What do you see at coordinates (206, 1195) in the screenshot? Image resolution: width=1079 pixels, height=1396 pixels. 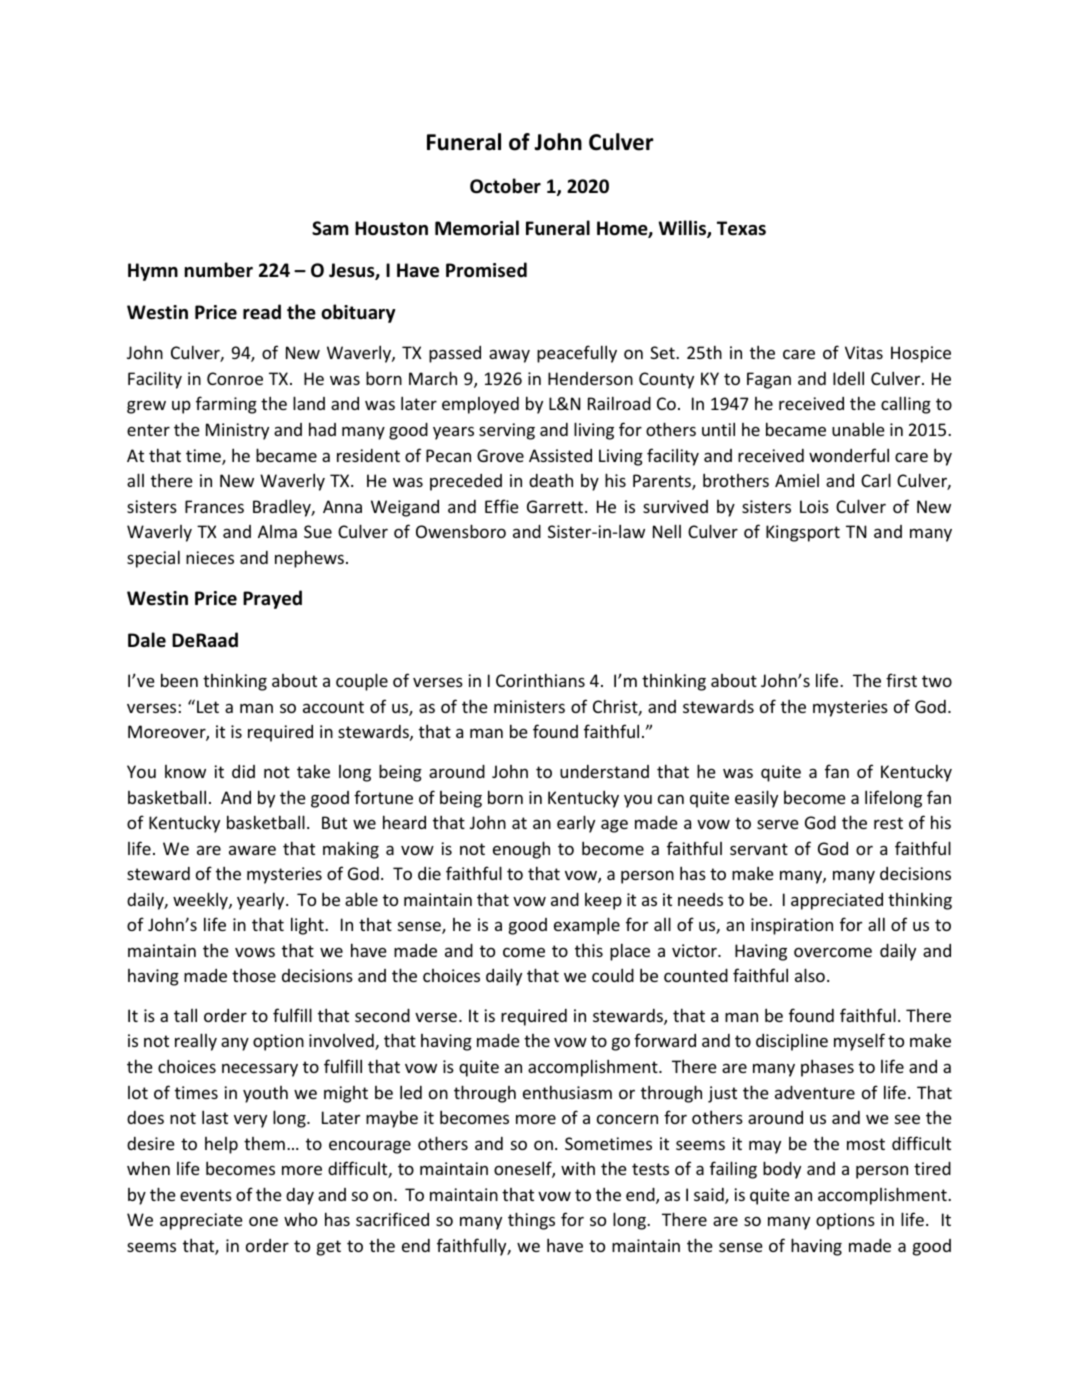 I see `events` at bounding box center [206, 1195].
